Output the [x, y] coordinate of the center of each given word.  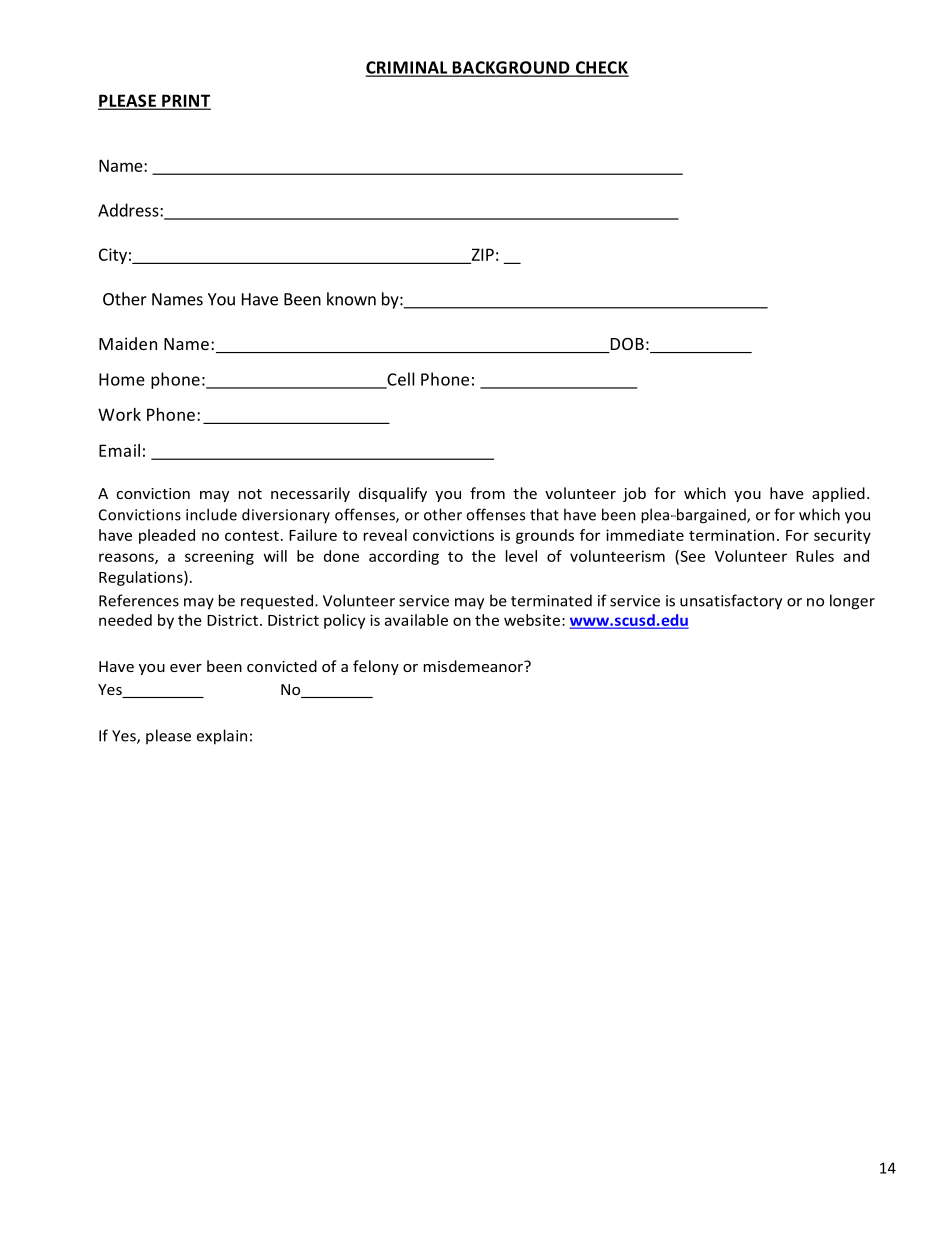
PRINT [185, 101]
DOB [626, 345]
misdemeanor [474, 666]
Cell [400, 380]
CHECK [601, 68]
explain [222, 737]
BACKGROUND [511, 68]
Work [119, 414]
